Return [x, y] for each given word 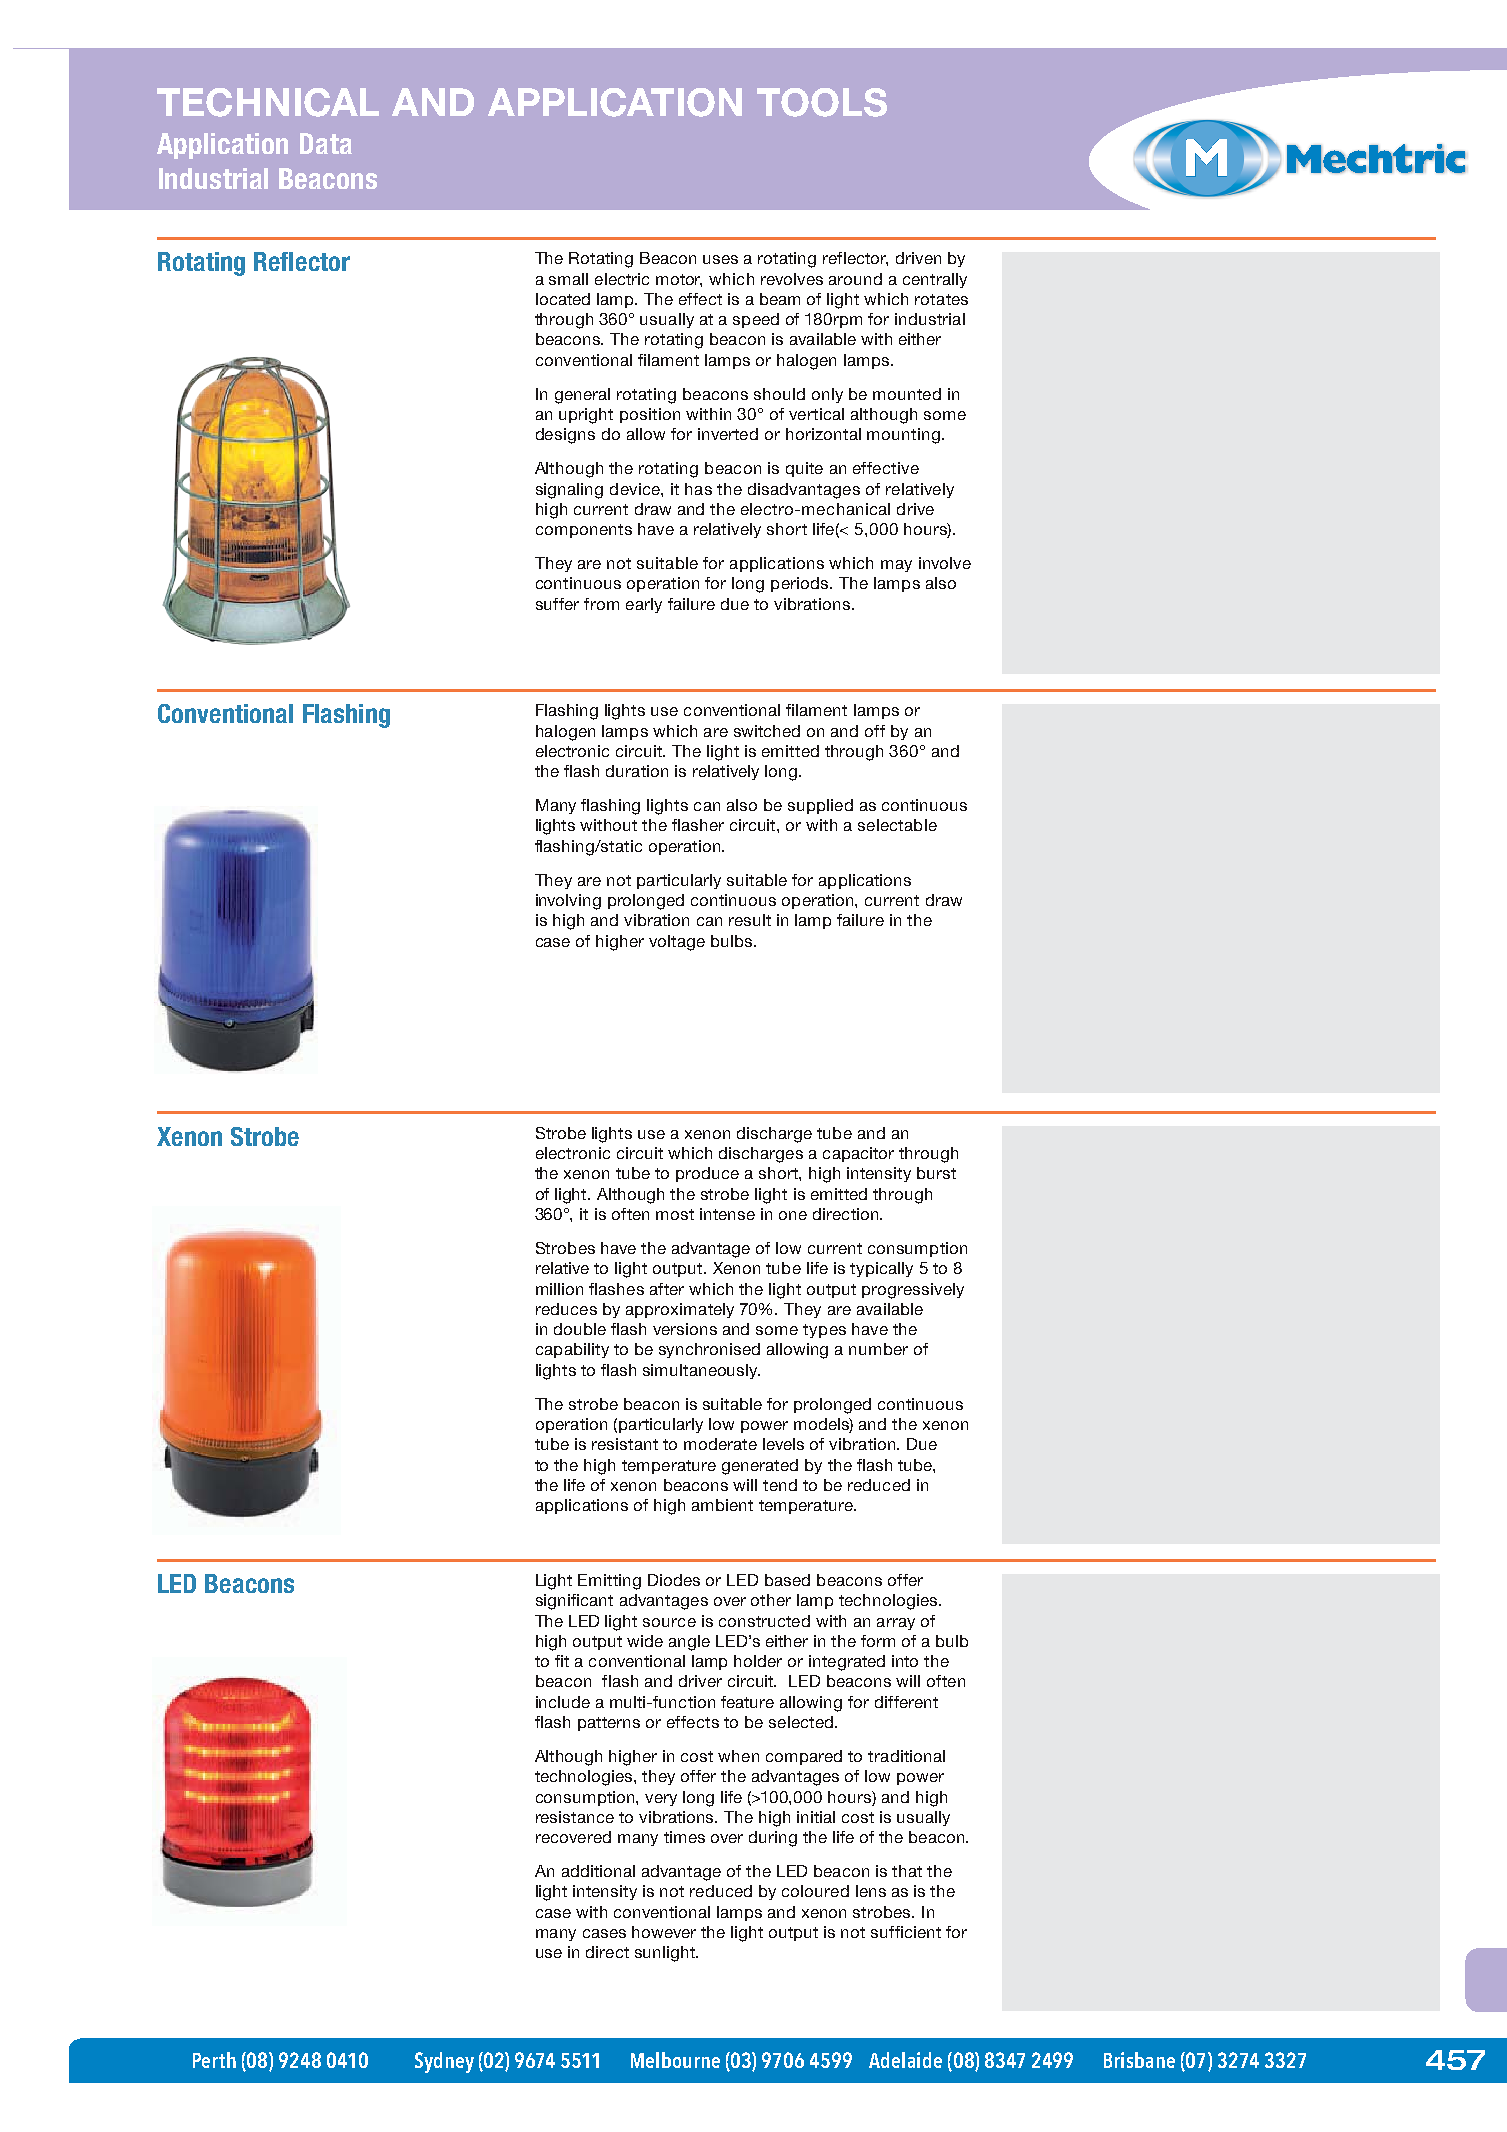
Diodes [674, 1580]
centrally [935, 280]
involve [945, 563]
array [896, 1624]
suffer [557, 604]
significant [574, 1602]
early [644, 605]
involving [568, 902]
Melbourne [675, 2060]
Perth [214, 2060]
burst [936, 1173]
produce [707, 1174]
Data [326, 143]
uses [720, 259]
